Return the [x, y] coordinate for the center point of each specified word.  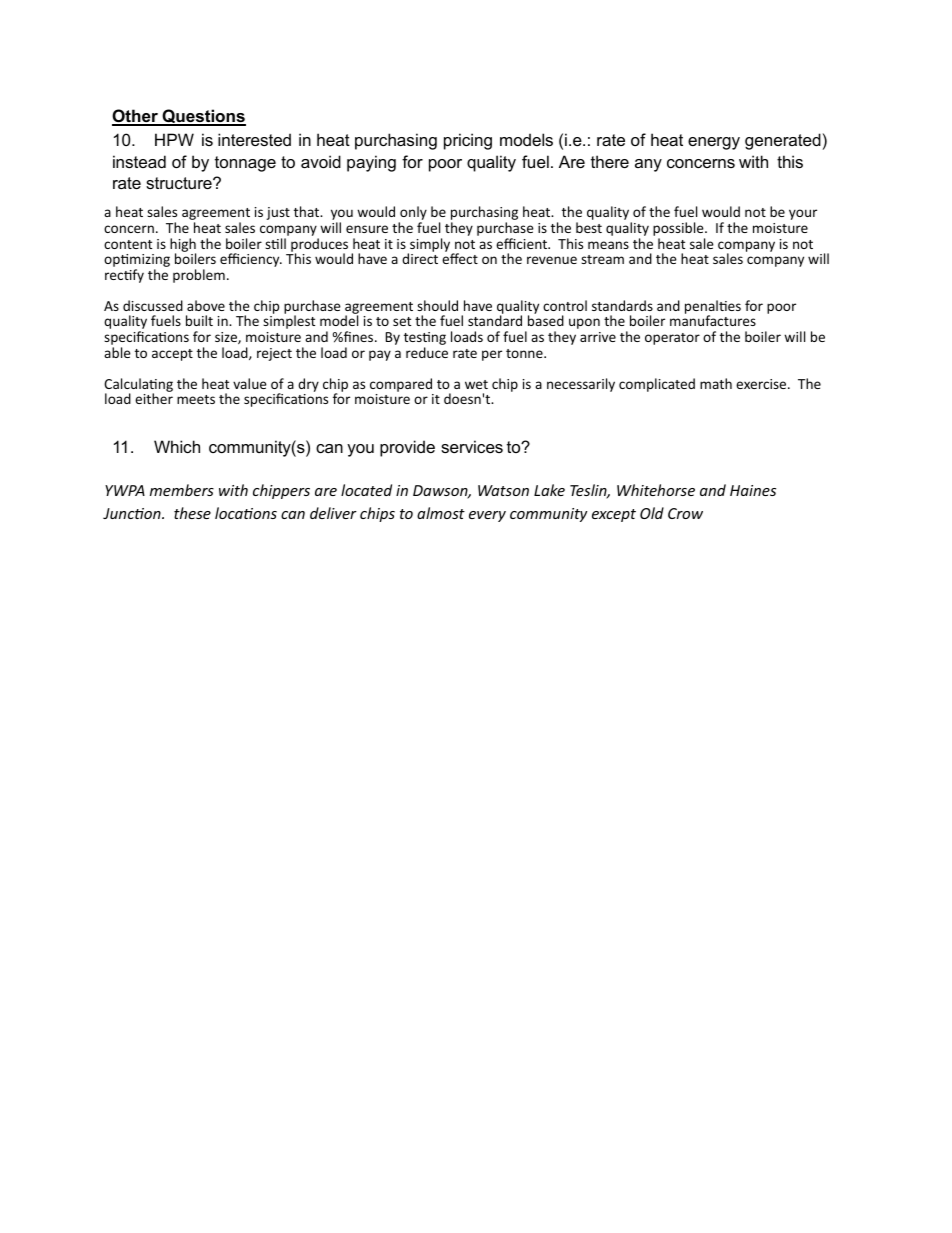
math [716, 383]
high [183, 246]
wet [476, 384]
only [413, 214]
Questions [203, 117]
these [192, 513]
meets [196, 399]
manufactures [713, 320]
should [437, 305]
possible [679, 230]
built [199, 320]
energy [714, 143]
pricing [468, 141]
